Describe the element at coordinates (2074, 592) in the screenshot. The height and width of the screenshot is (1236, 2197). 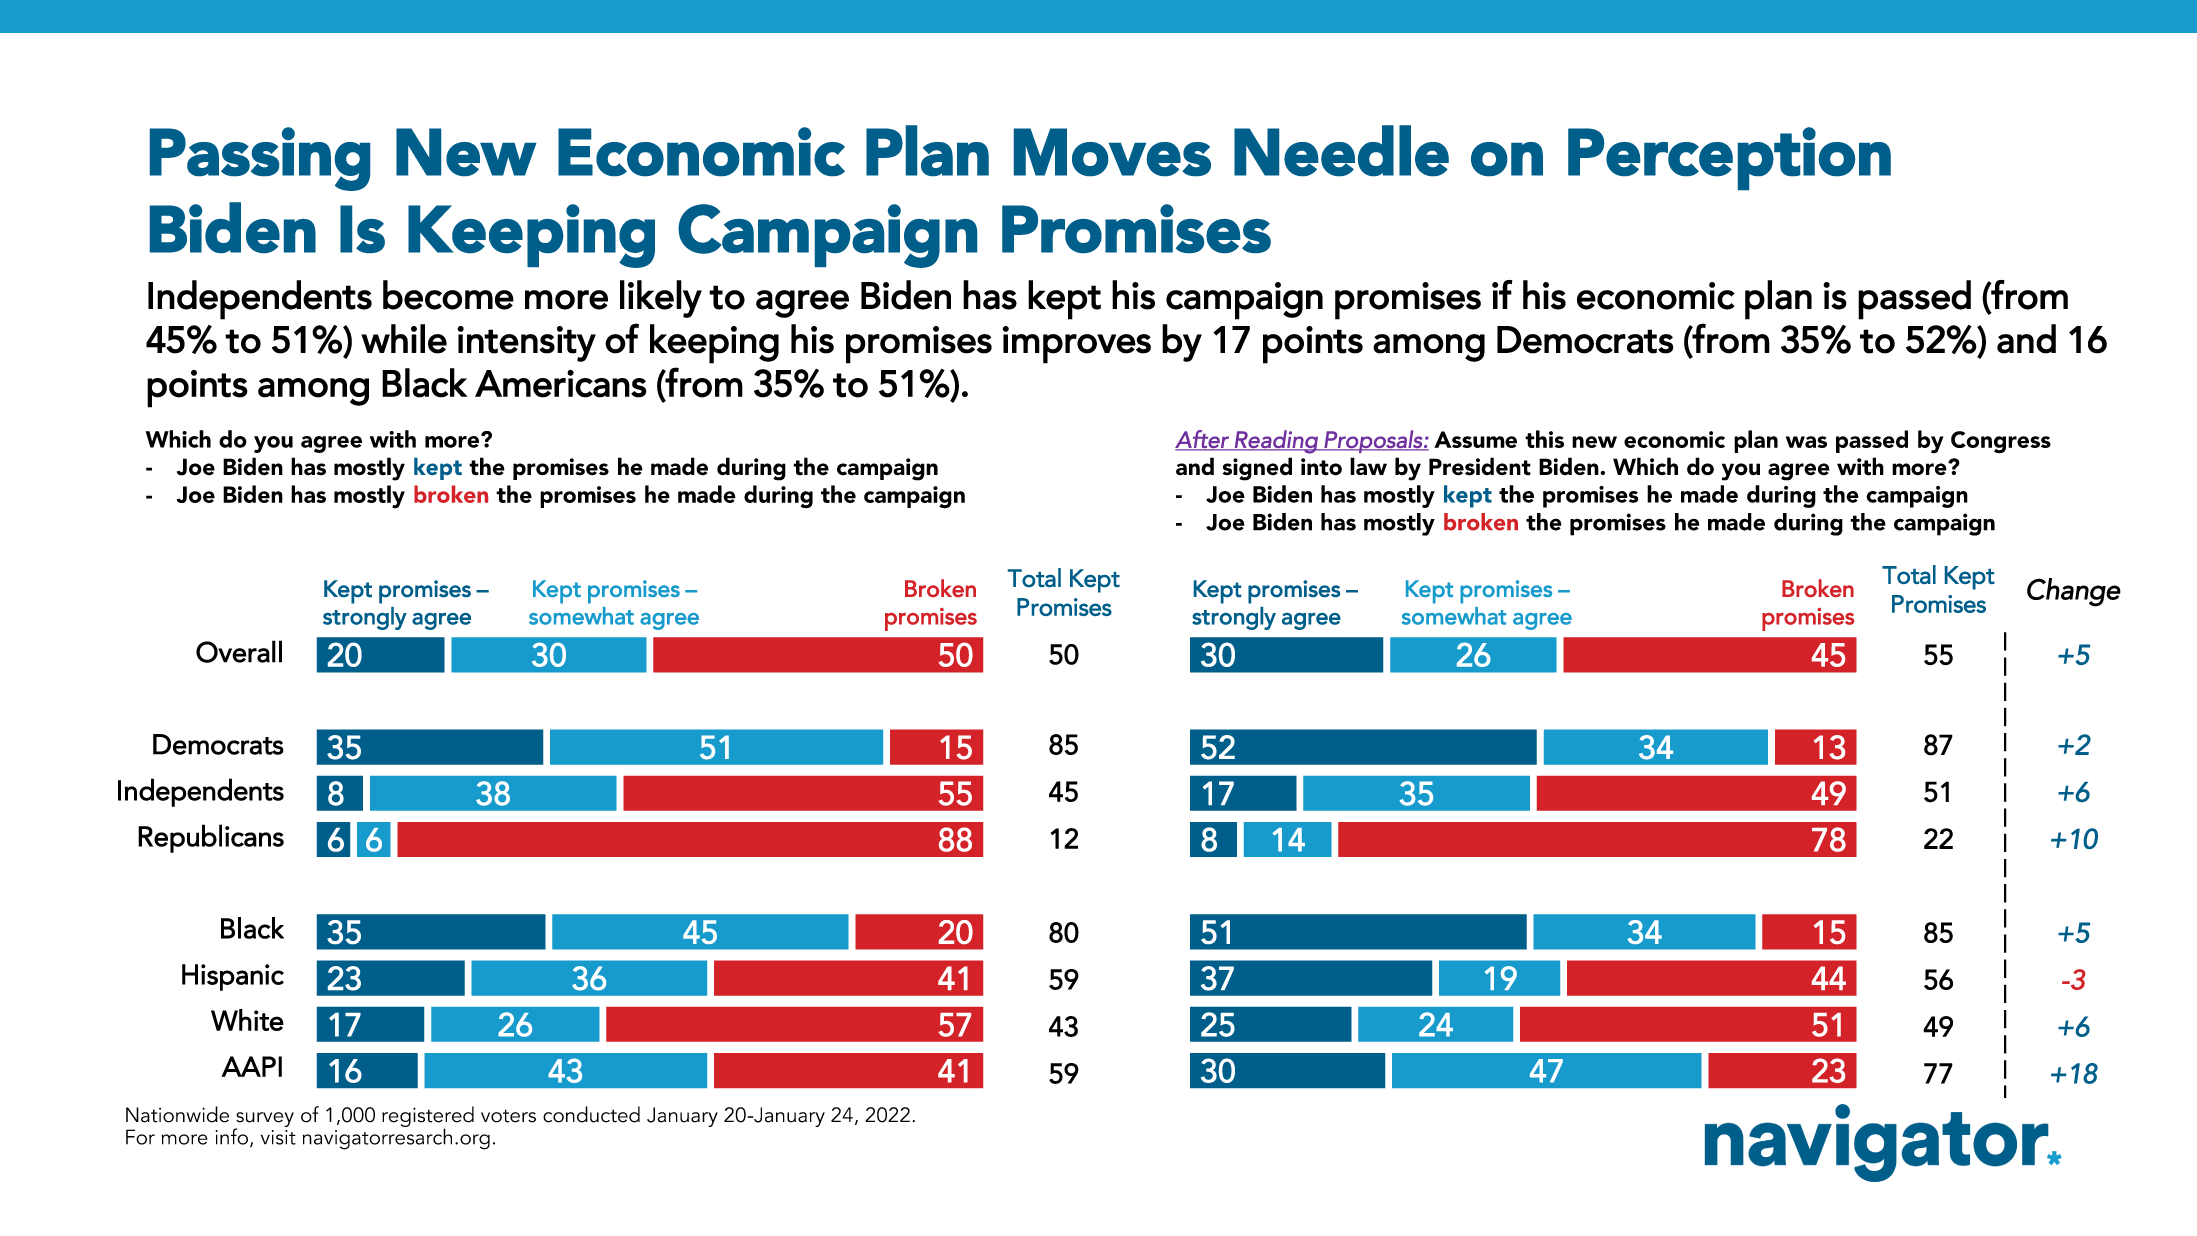
I see `Change` at that location.
